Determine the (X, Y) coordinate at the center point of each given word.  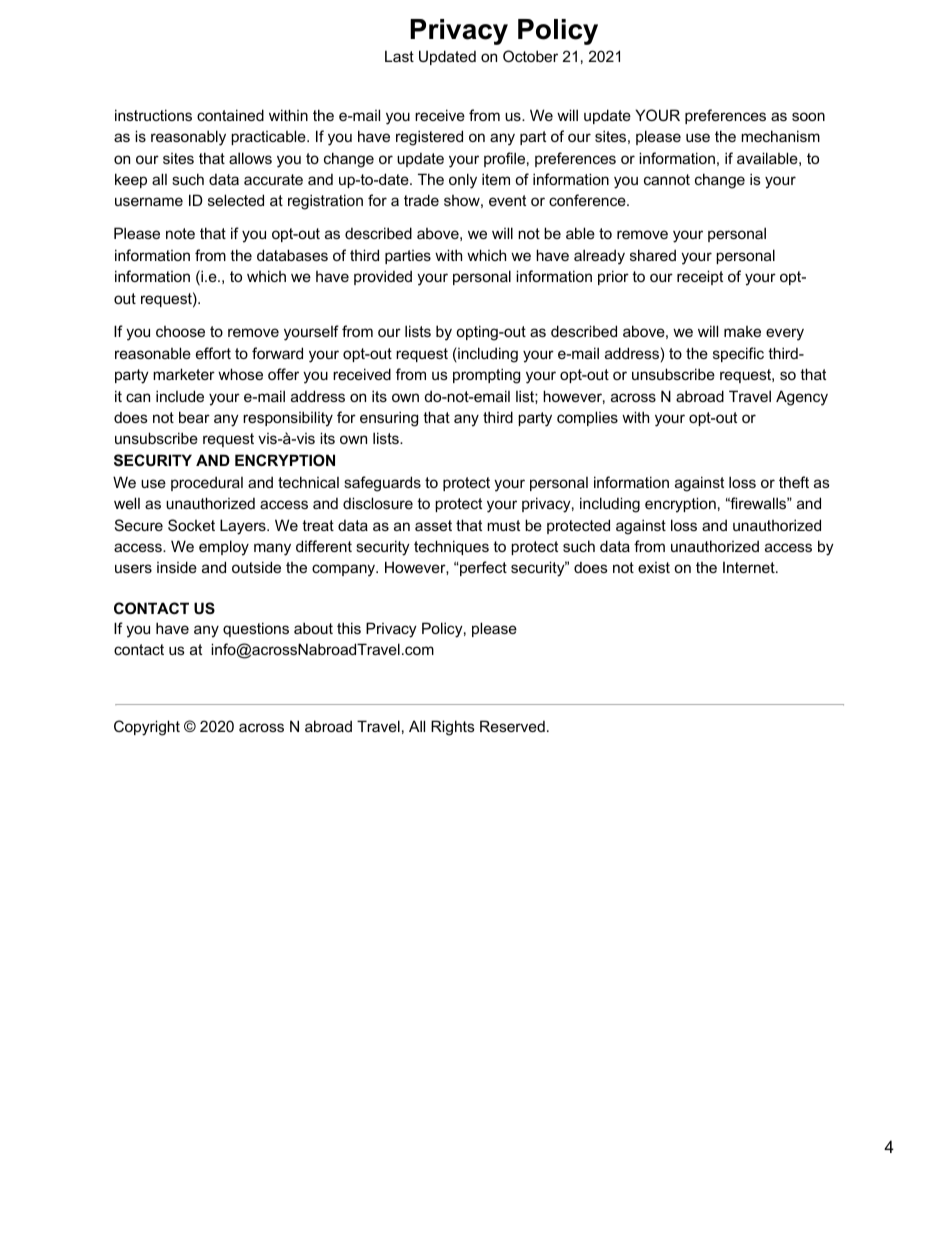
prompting (486, 376)
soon (808, 116)
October (530, 56)
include (180, 396)
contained (230, 115)
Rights (453, 728)
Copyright (147, 728)
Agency (802, 398)
